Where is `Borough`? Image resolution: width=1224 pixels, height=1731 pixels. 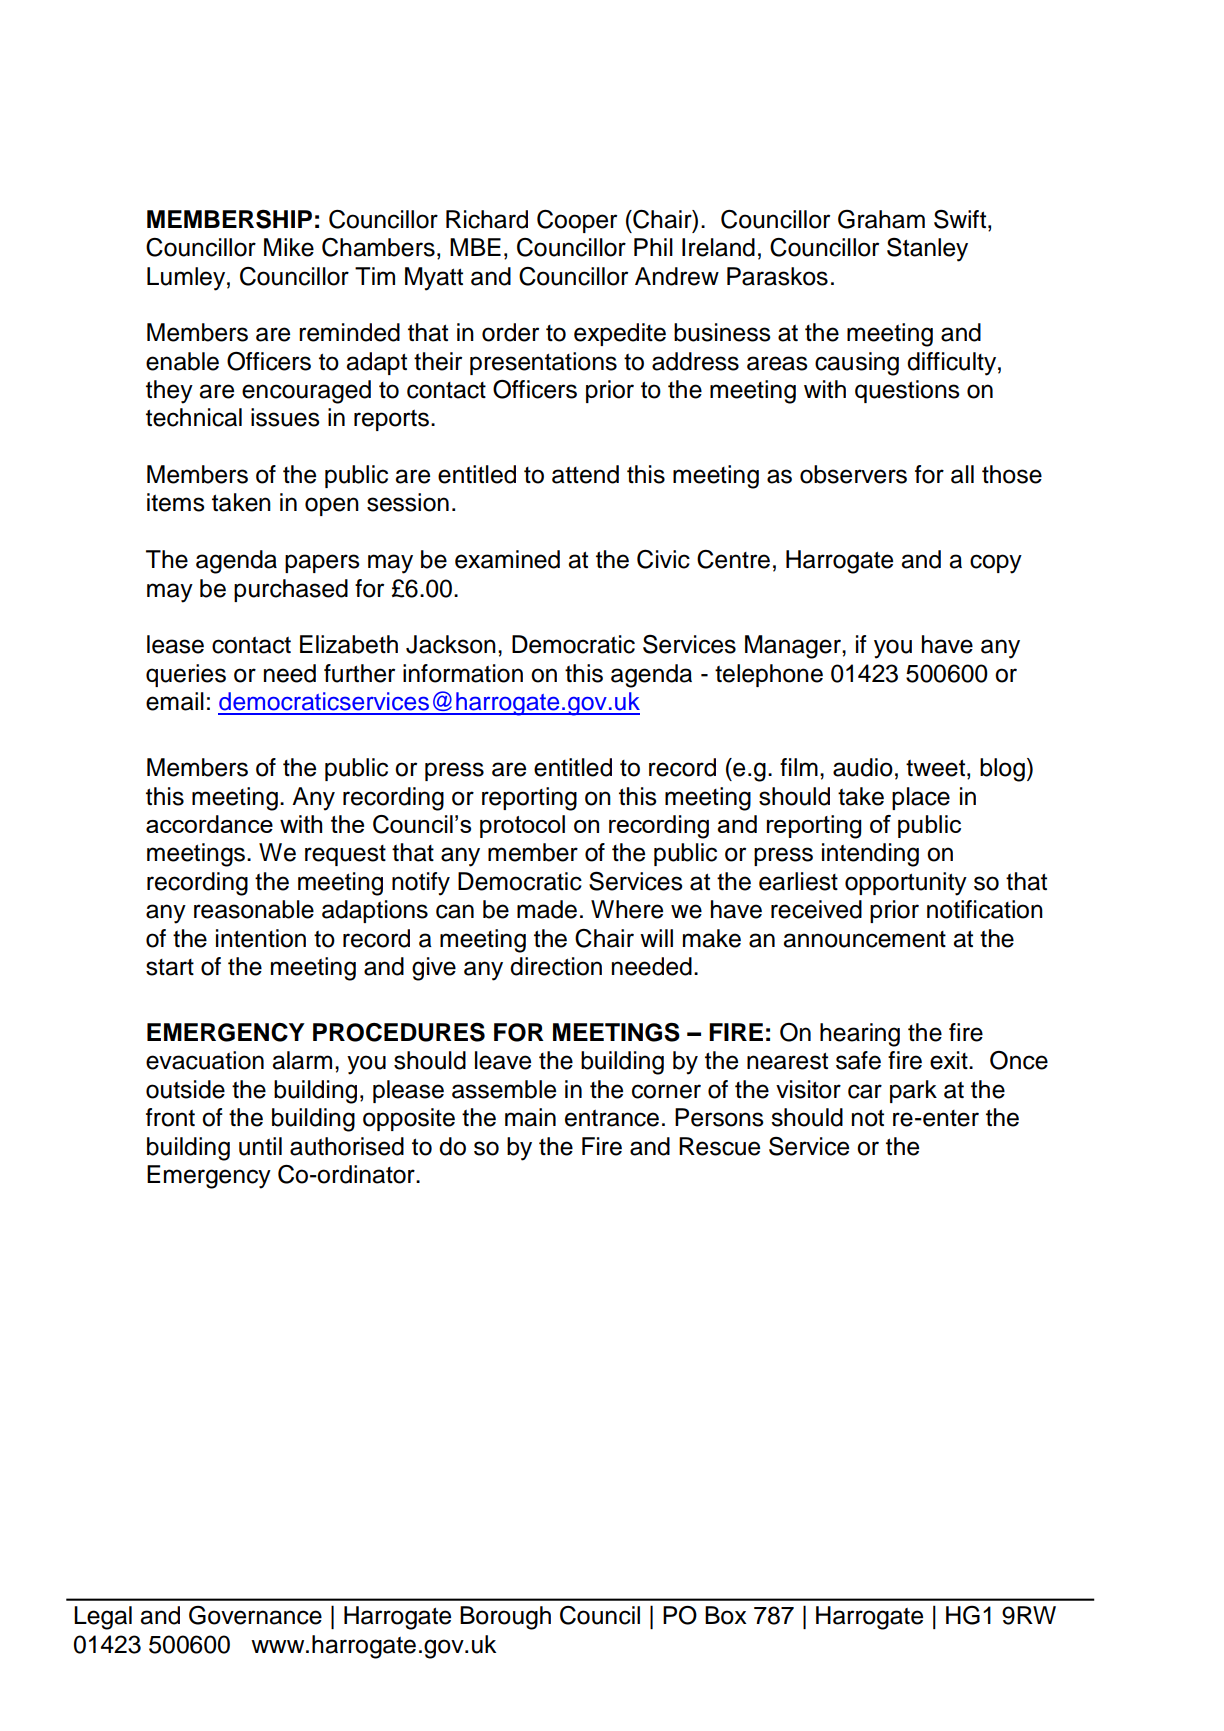 Borough is located at coordinates (505, 1618).
